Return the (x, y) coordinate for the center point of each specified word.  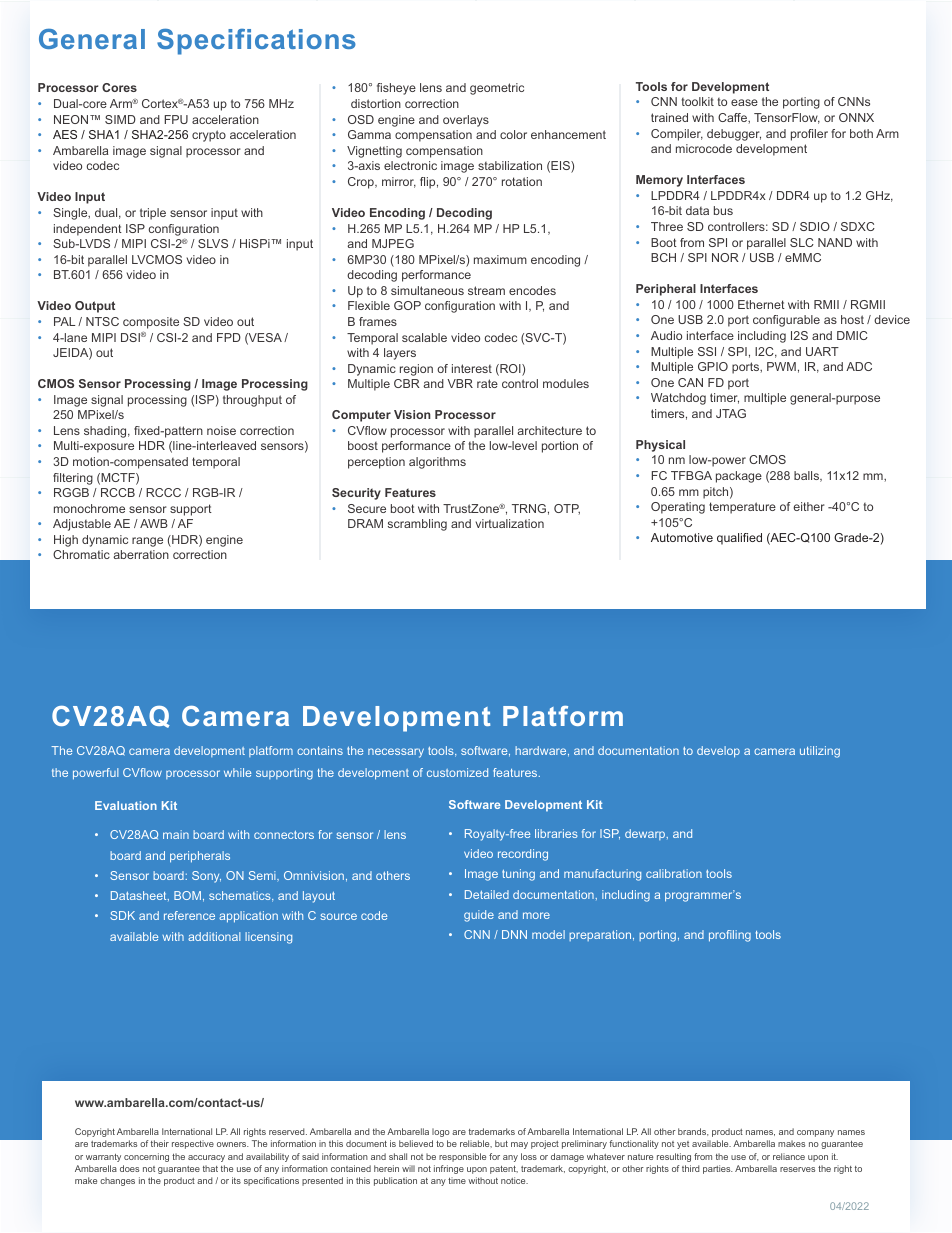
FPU (176, 119)
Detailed (487, 894)
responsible (462, 1157)
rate (487, 383)
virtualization (510, 523)
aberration (141, 554)
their (160, 1143)
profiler (809, 135)
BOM (187, 895)
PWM (781, 366)
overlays (466, 121)
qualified (739, 539)
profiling (730, 936)
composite (151, 323)
